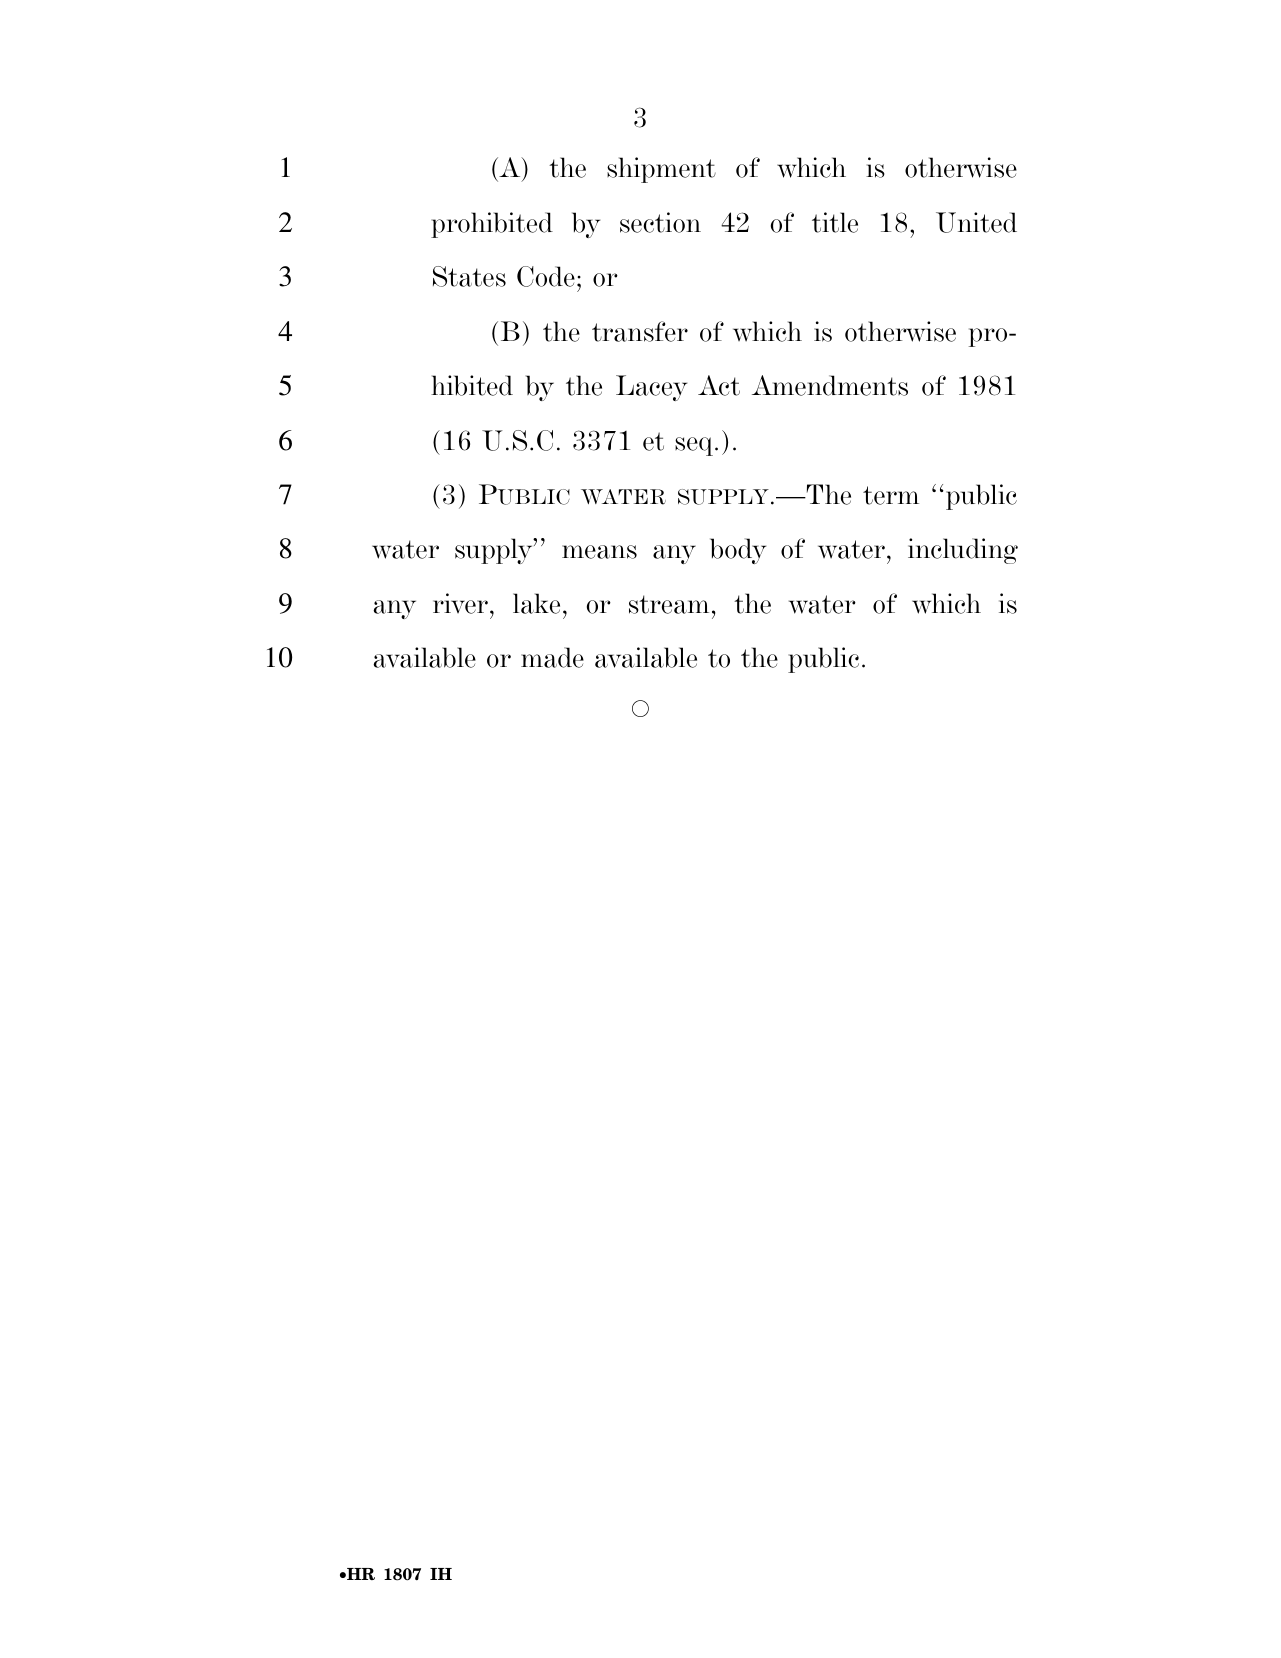 The image size is (1281, 1658). Describe the element at coordinates (660, 222) in the image. I see `section` at that location.
